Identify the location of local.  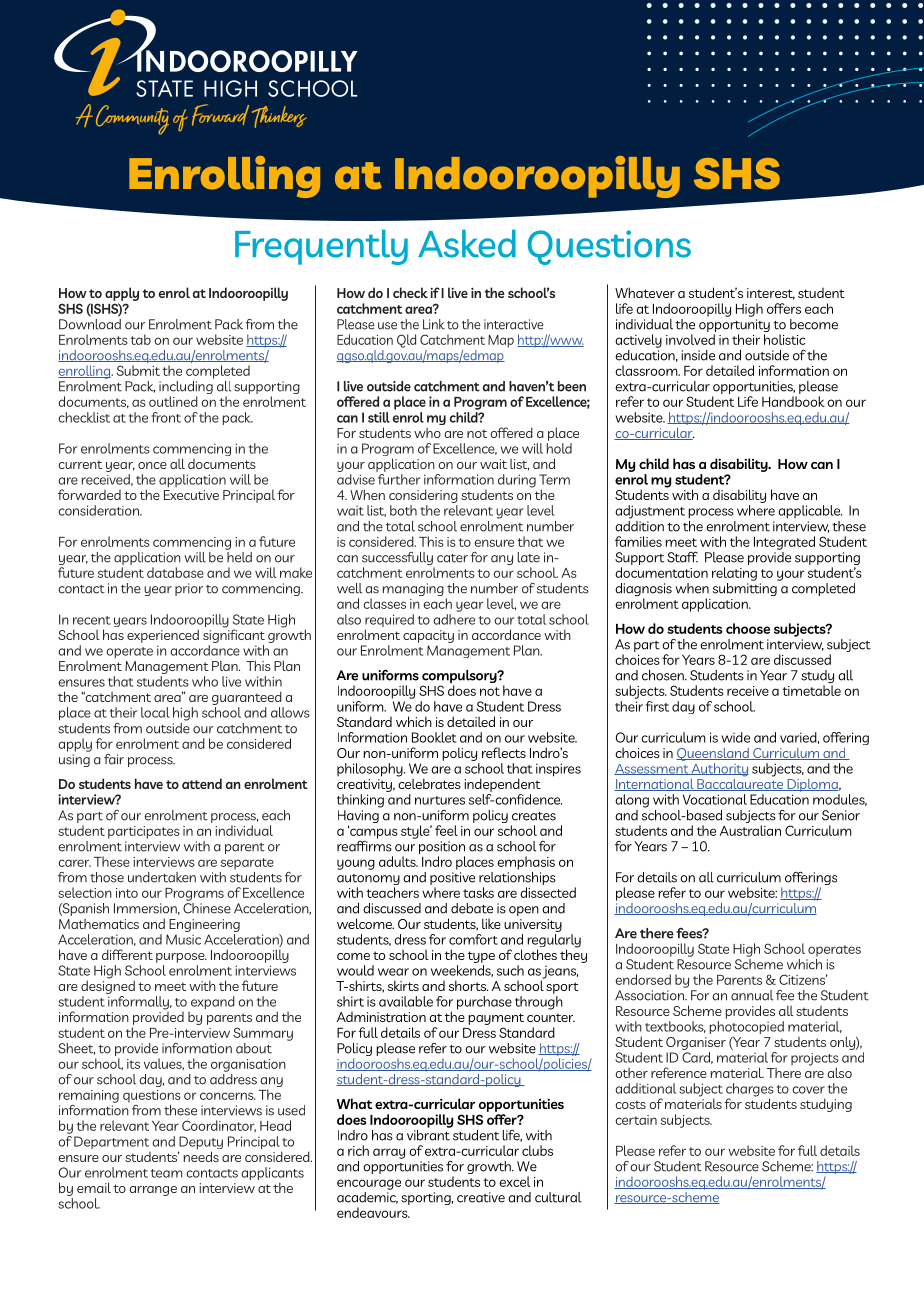
(155, 712).
